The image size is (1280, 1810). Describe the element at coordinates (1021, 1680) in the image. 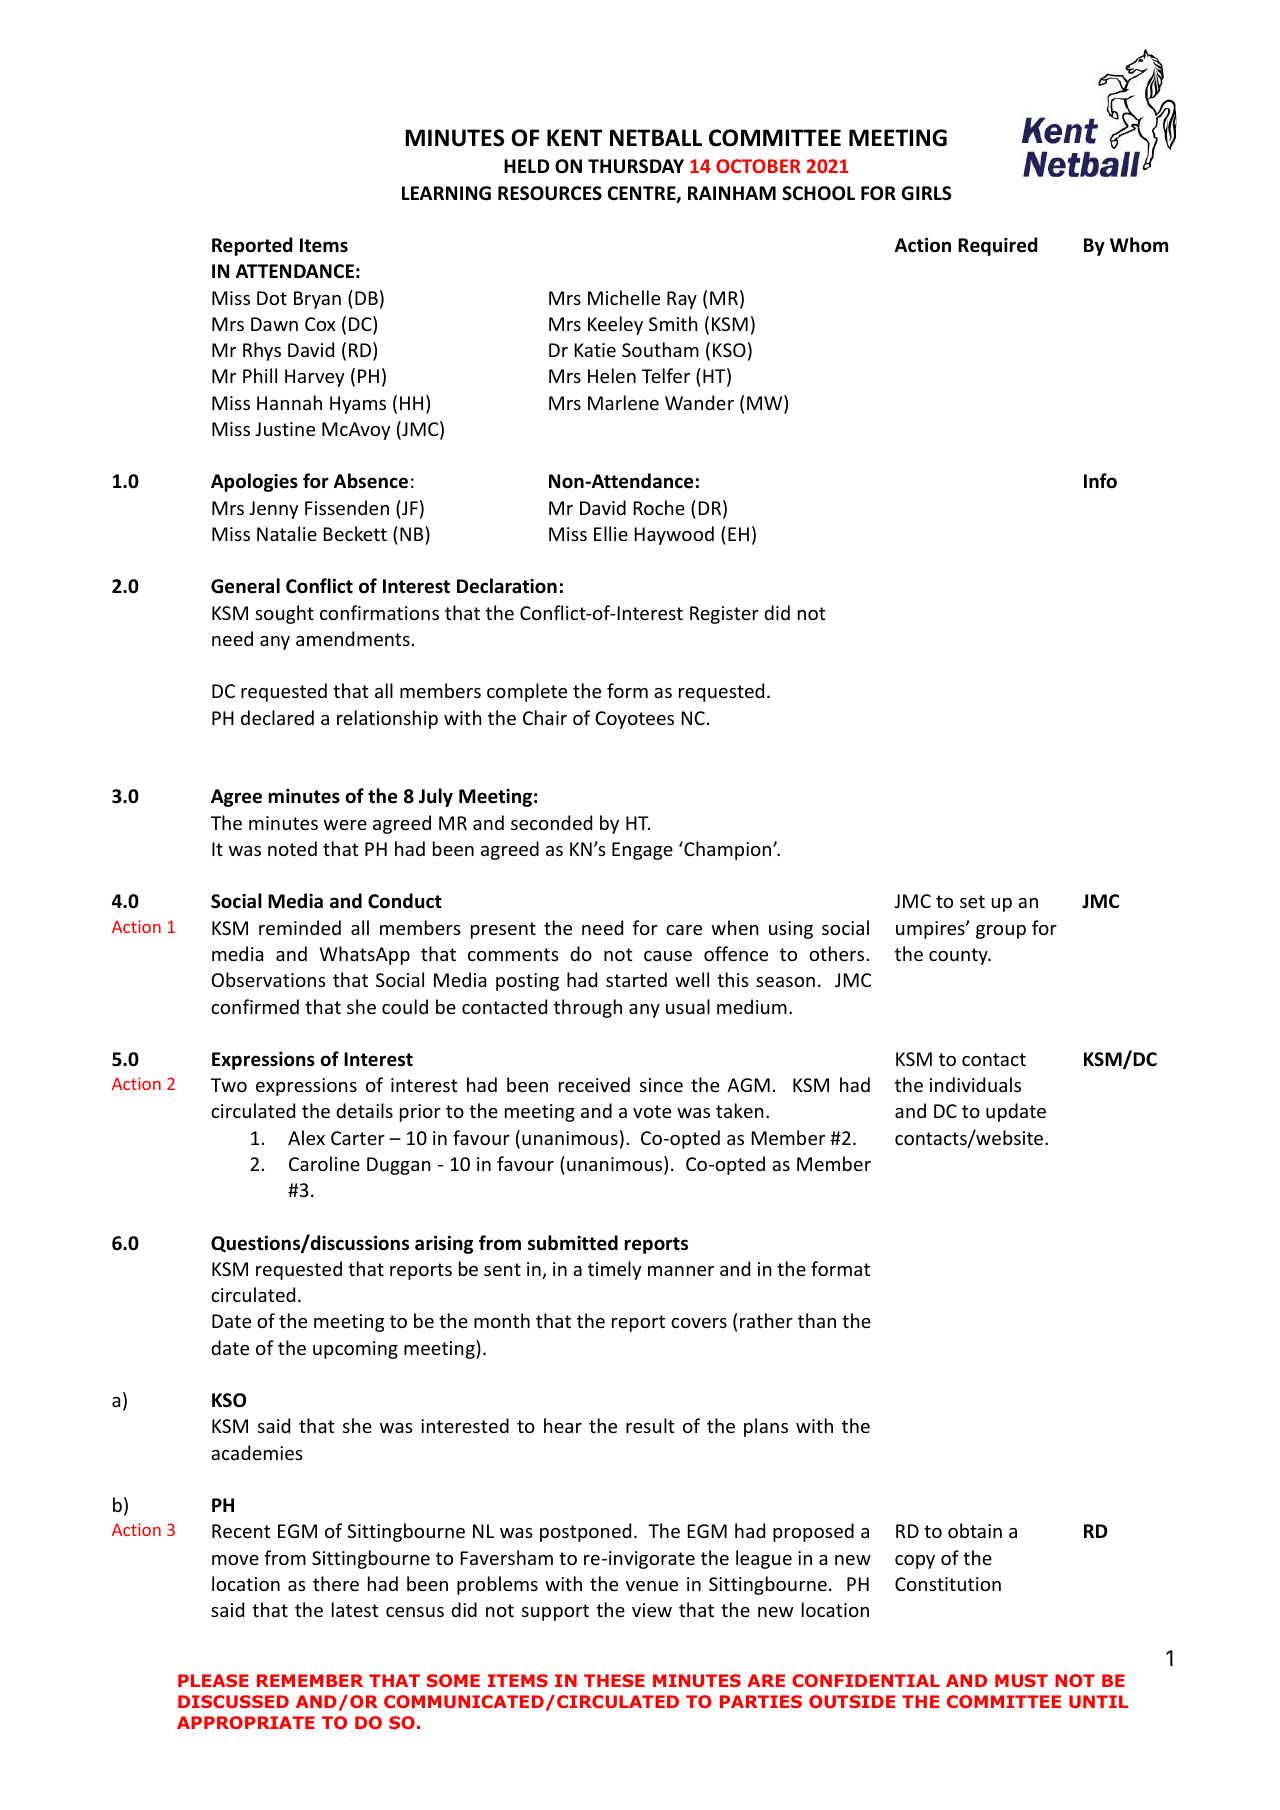

I see `MUST` at that location.
